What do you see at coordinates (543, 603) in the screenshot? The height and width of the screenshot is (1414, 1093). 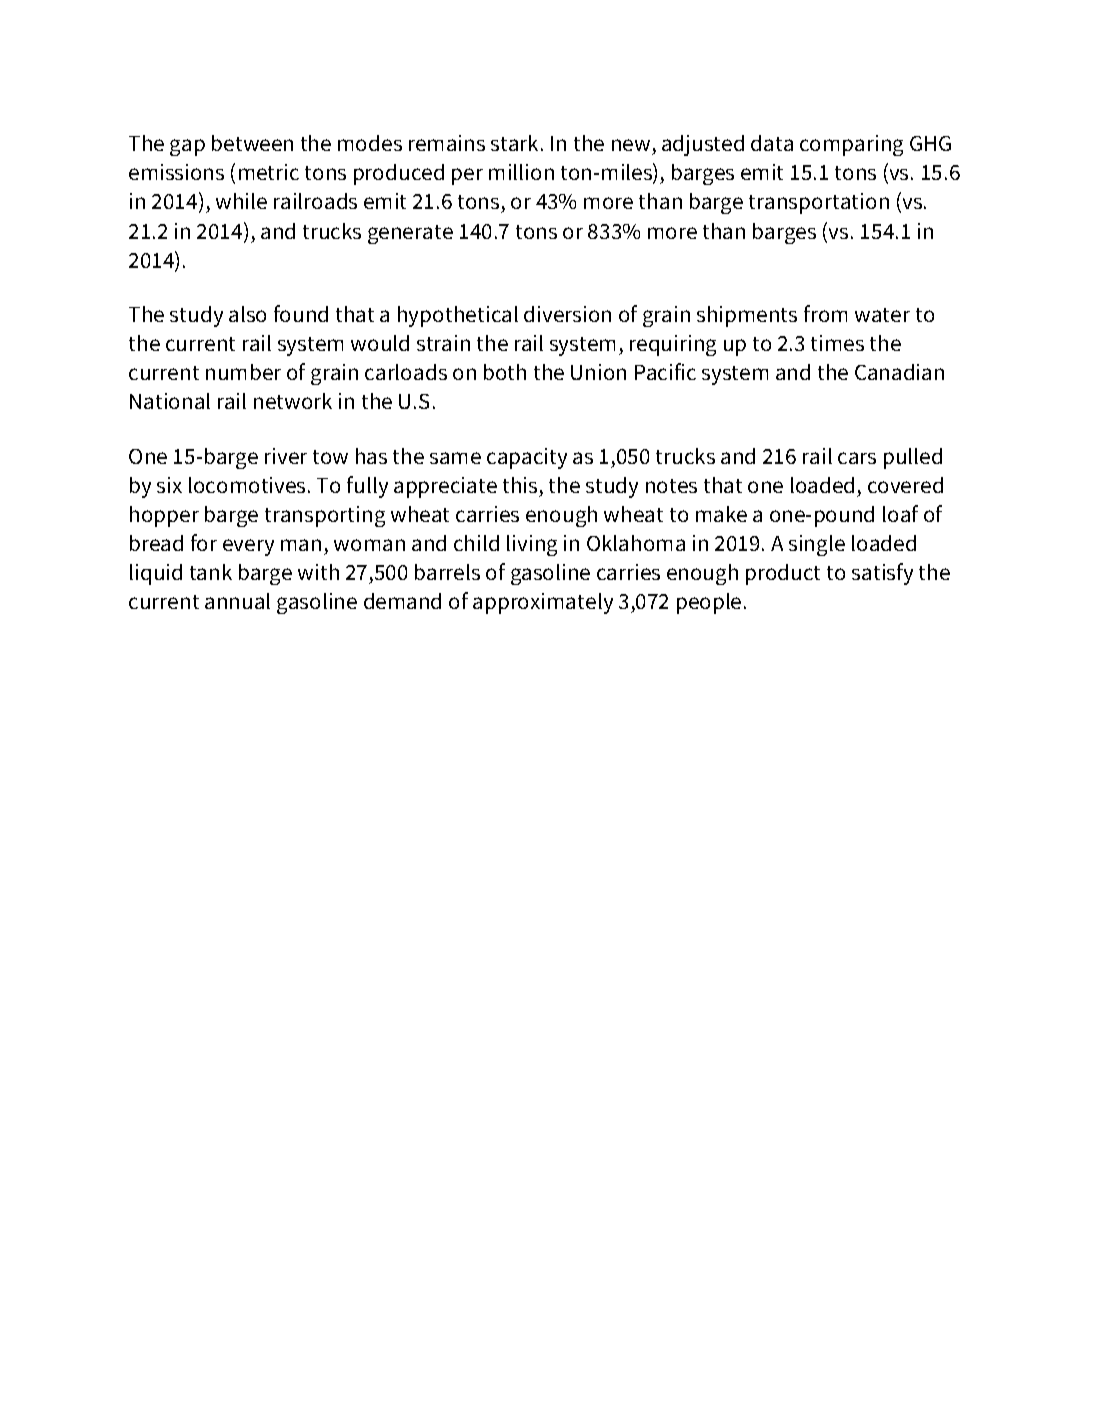 I see `approximately` at bounding box center [543, 603].
